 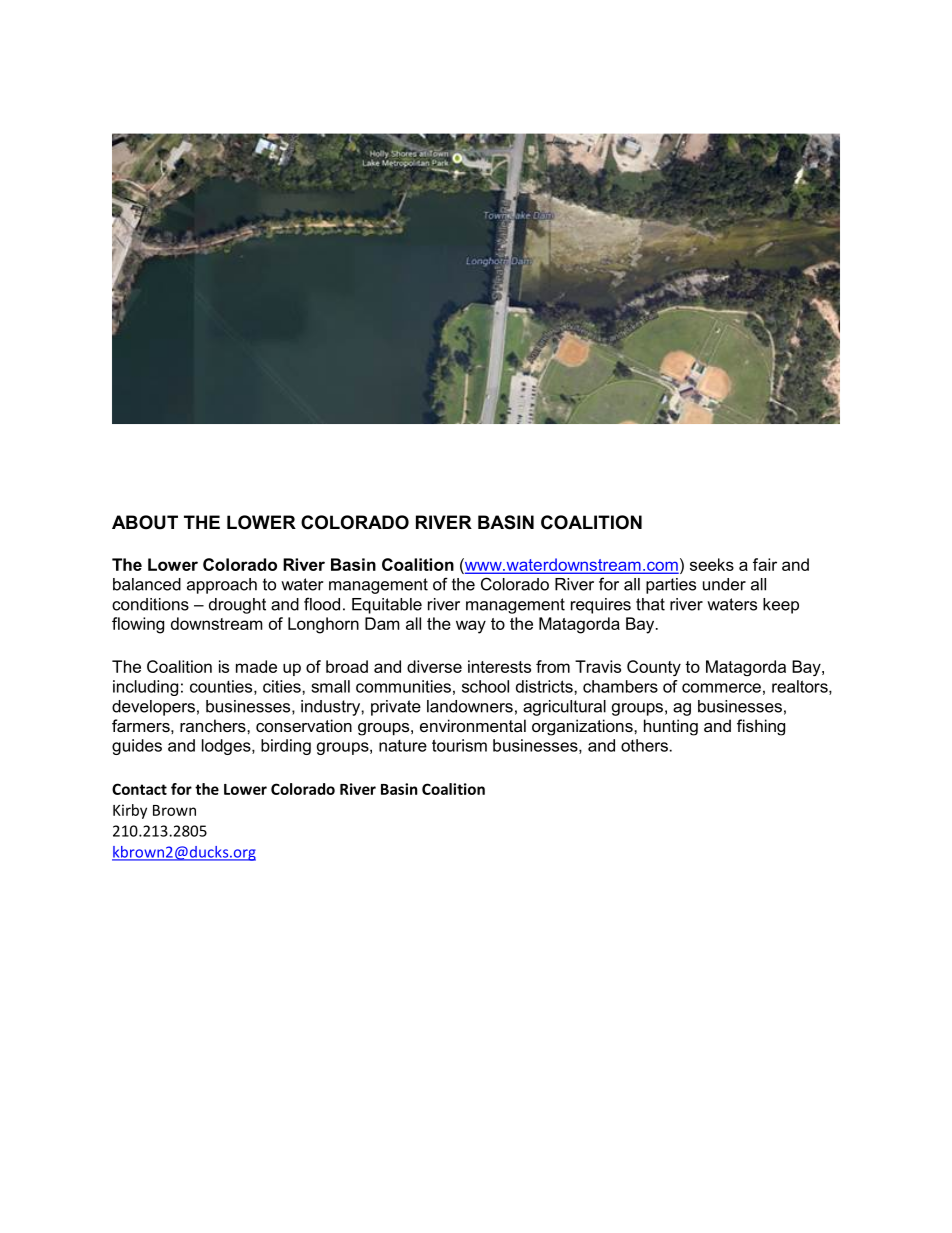 I want to click on ABOUT, so click(x=145, y=522).
